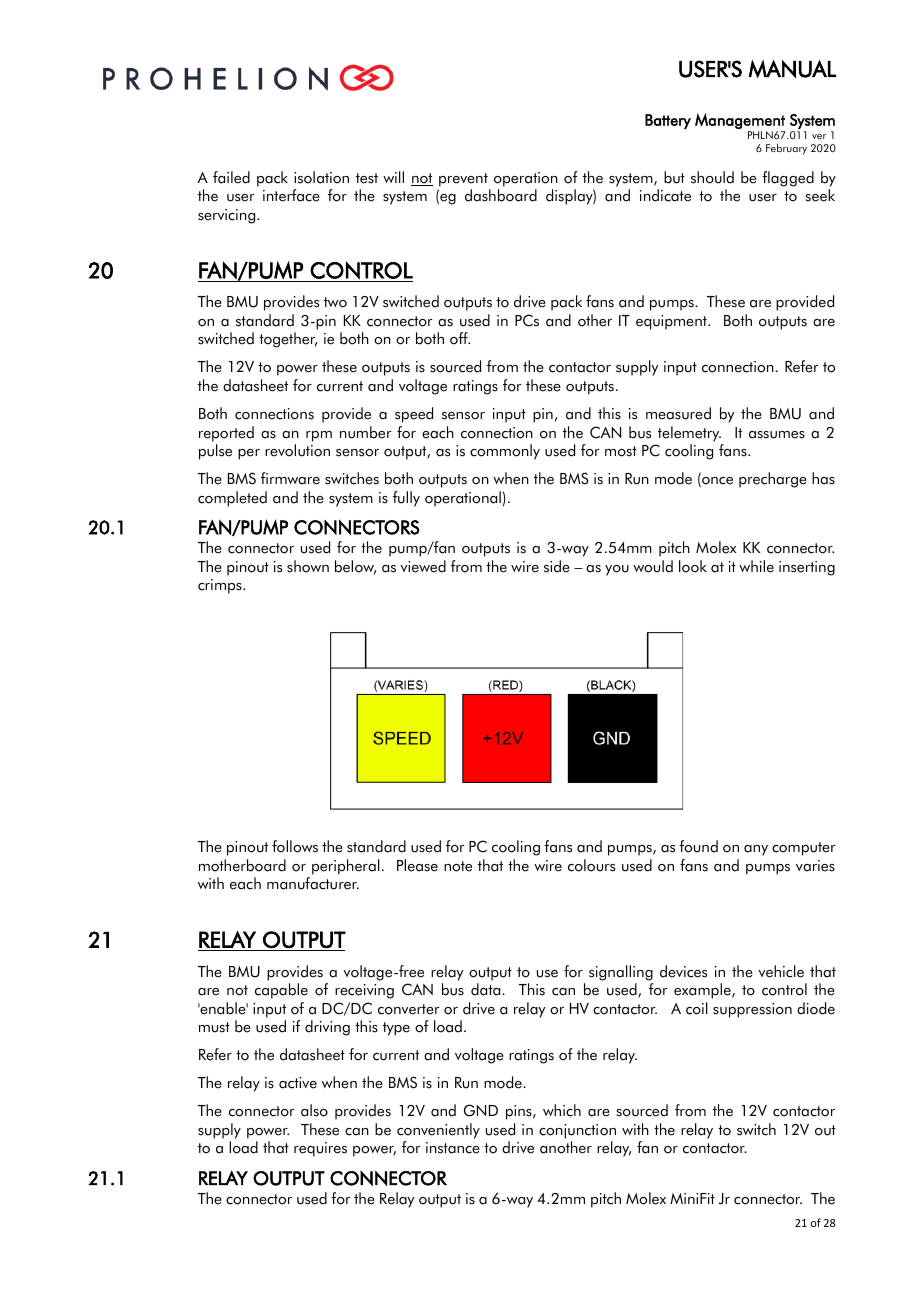 The image size is (924, 1308). What do you see at coordinates (314, 1110) in the screenshot?
I see `also` at bounding box center [314, 1110].
